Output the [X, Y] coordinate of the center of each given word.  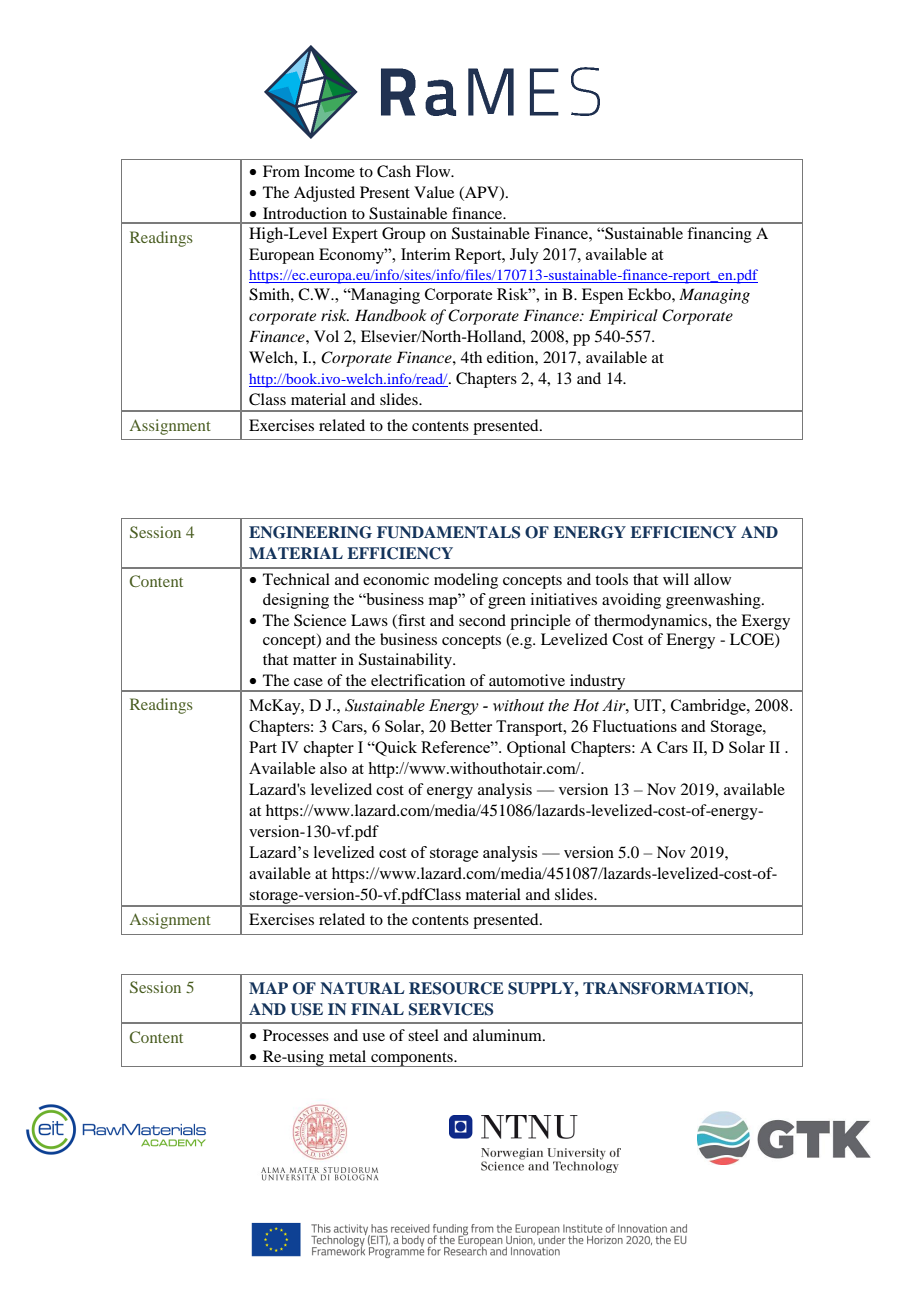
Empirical [623, 317]
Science [320, 620]
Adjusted [324, 194]
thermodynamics [651, 622]
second [482, 620]
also [333, 768]
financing [719, 235]
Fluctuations [635, 726]
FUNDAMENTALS [448, 532]
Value [434, 192]
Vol [326, 336]
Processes [296, 1035]
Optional [536, 749]
